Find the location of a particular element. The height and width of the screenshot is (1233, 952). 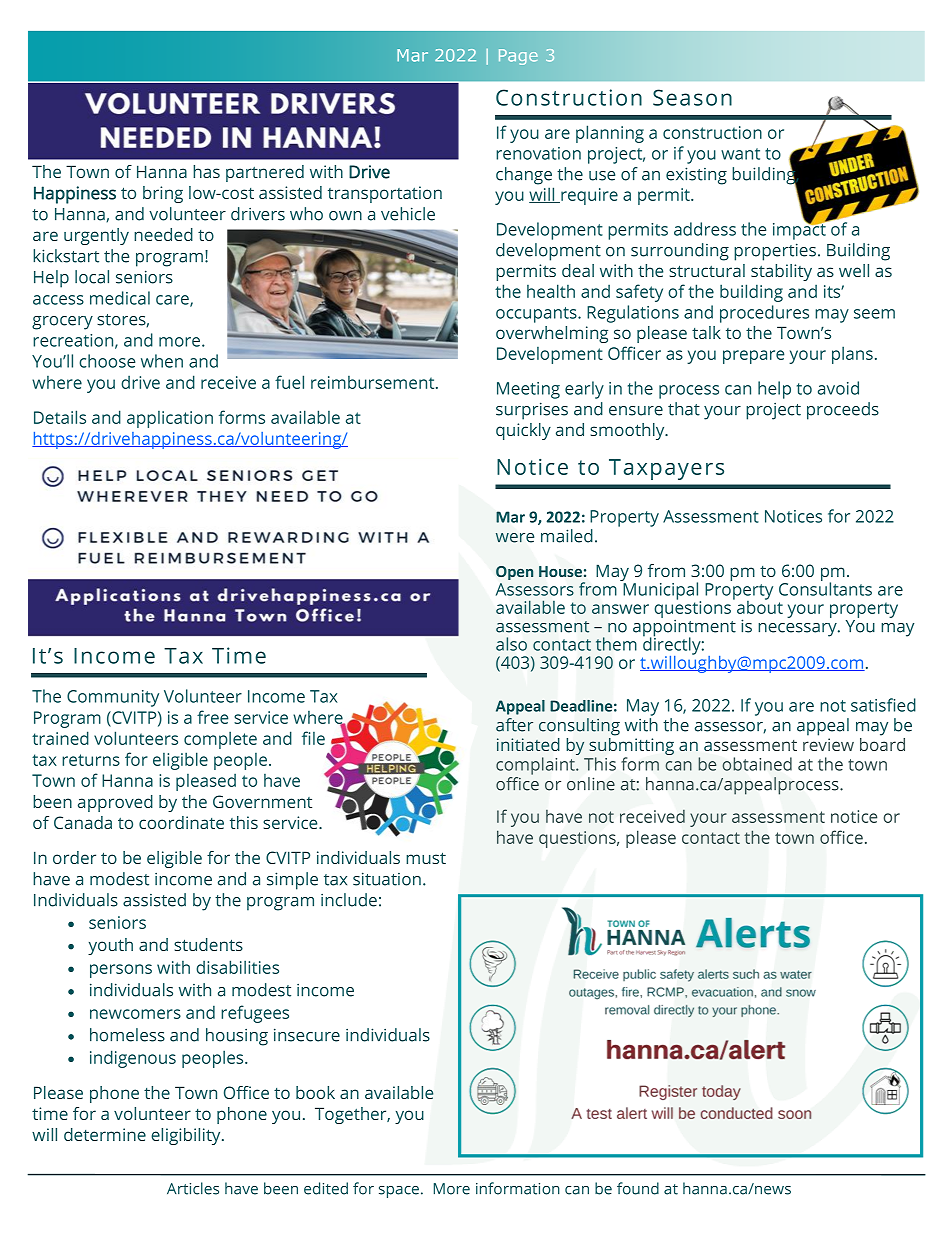

application is located at coordinates (170, 419).
